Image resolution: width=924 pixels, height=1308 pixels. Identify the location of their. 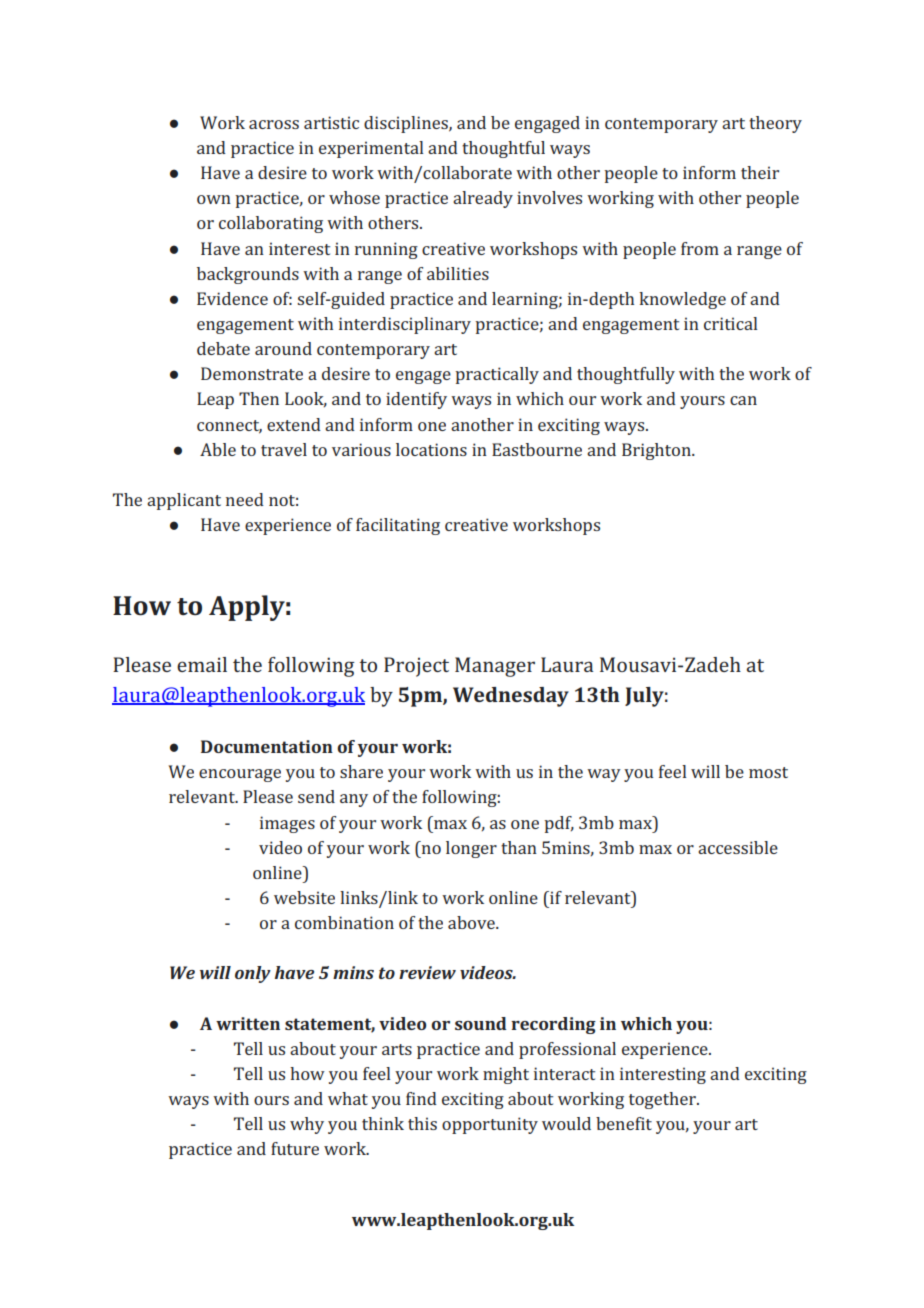
(760, 172).
